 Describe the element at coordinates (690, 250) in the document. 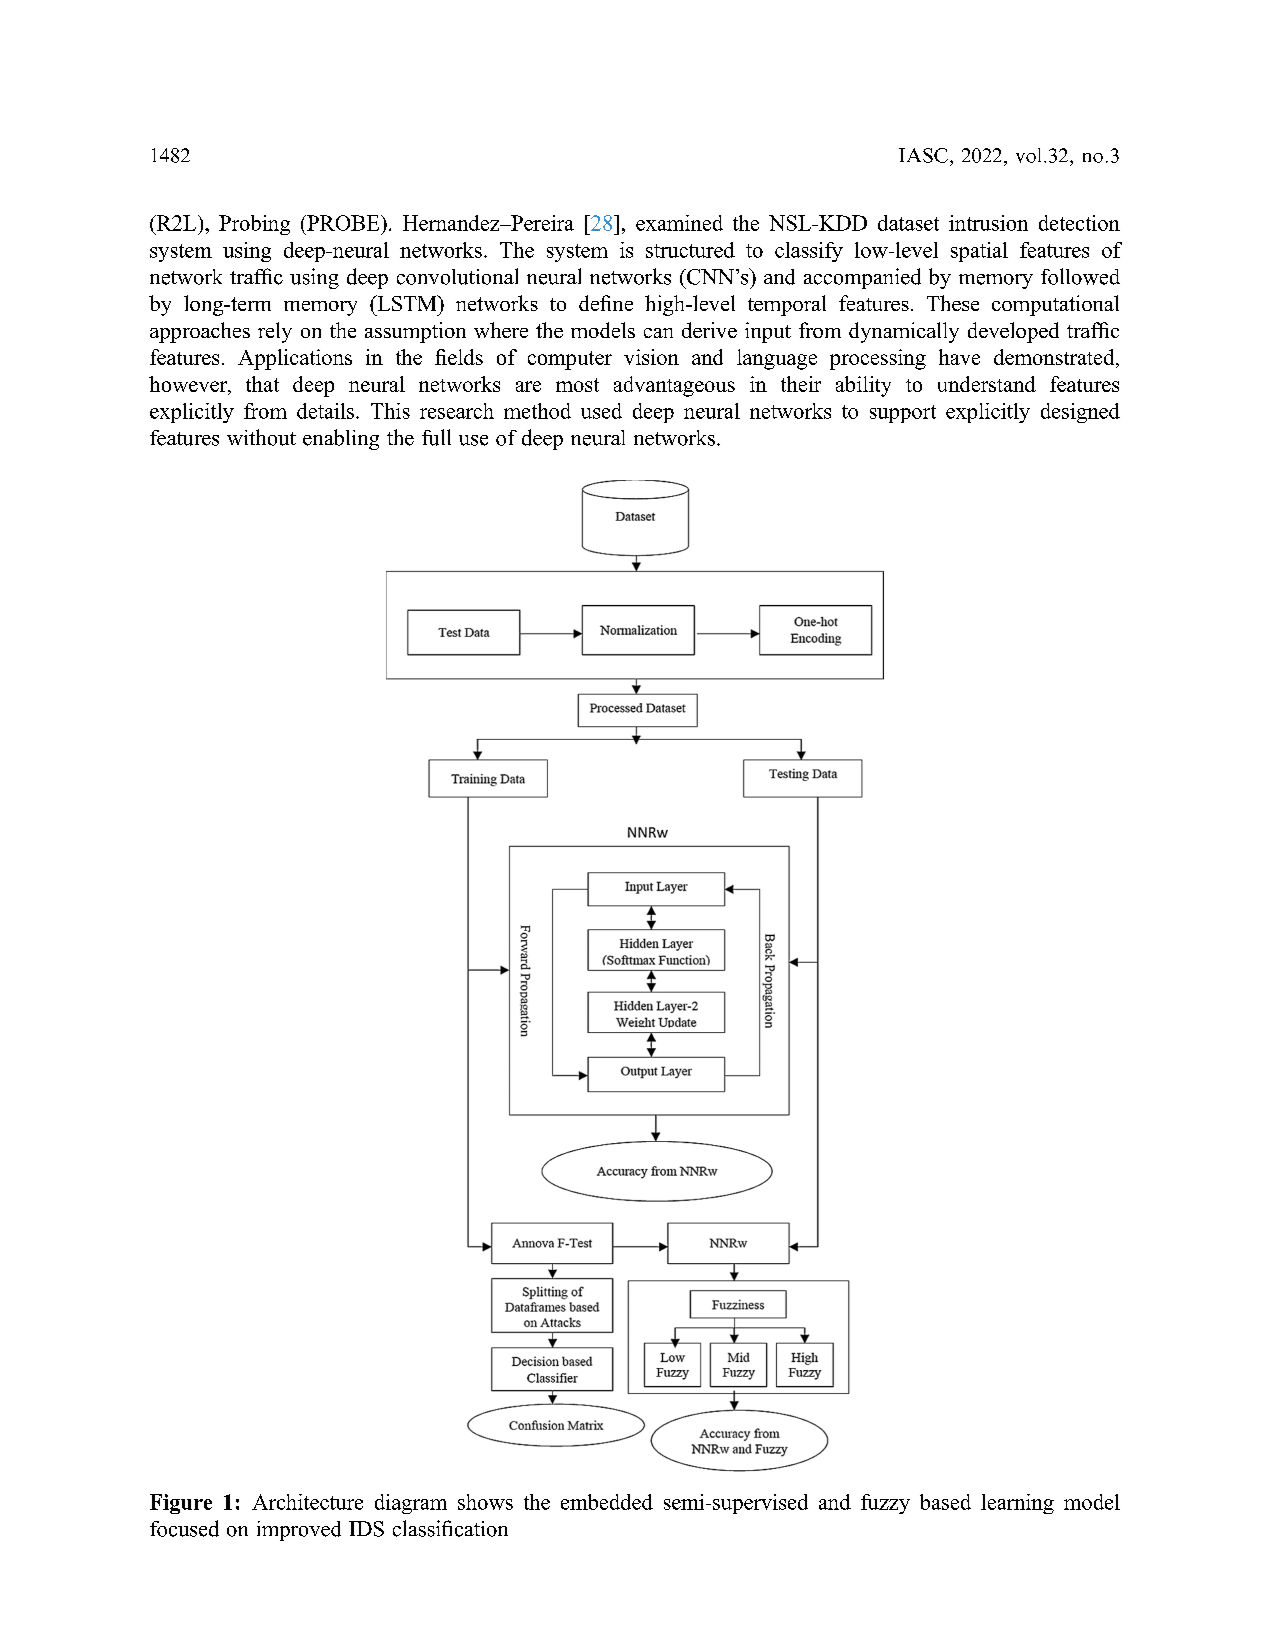

I see `structured` at that location.
